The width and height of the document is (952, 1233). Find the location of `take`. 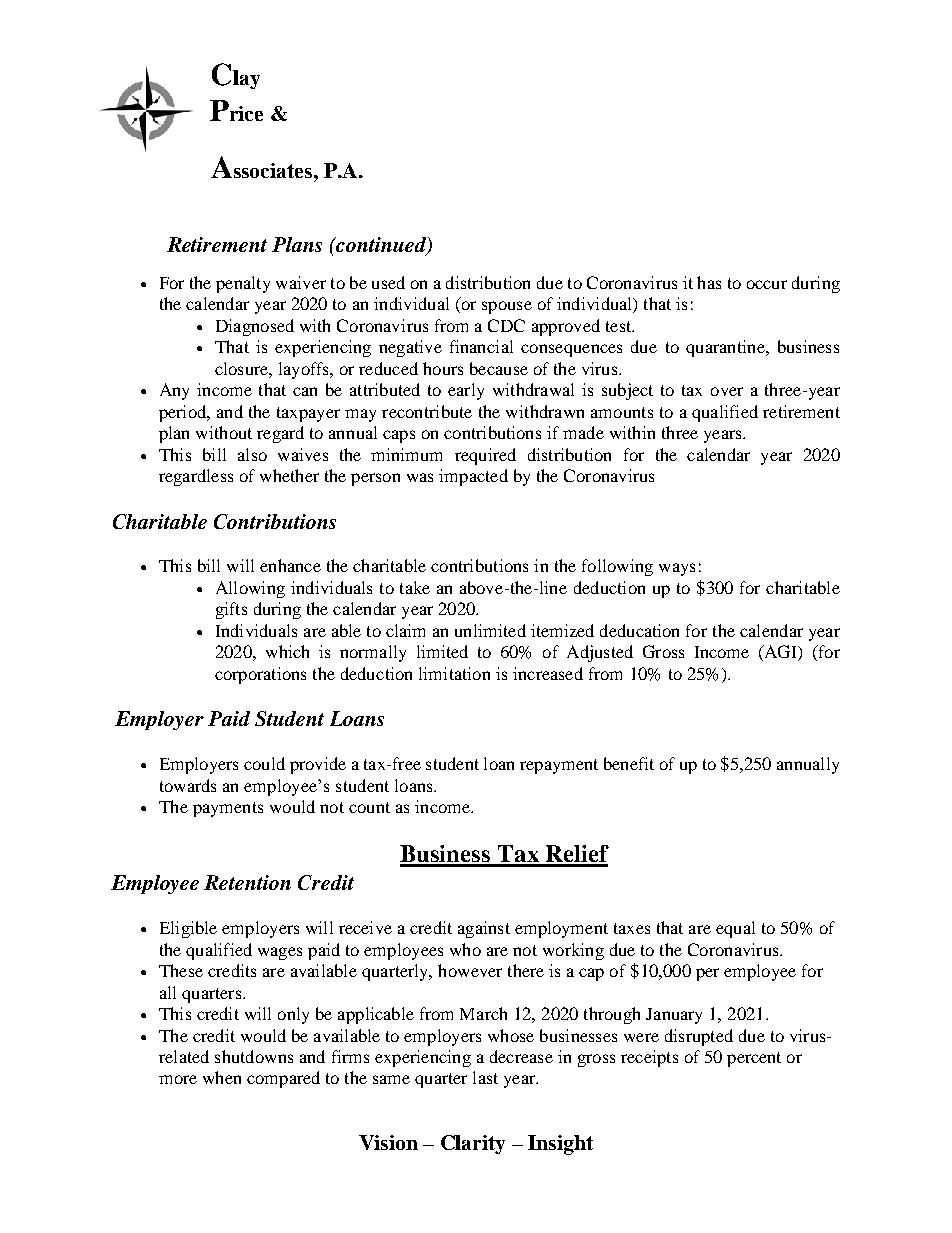

take is located at coordinates (415, 587).
